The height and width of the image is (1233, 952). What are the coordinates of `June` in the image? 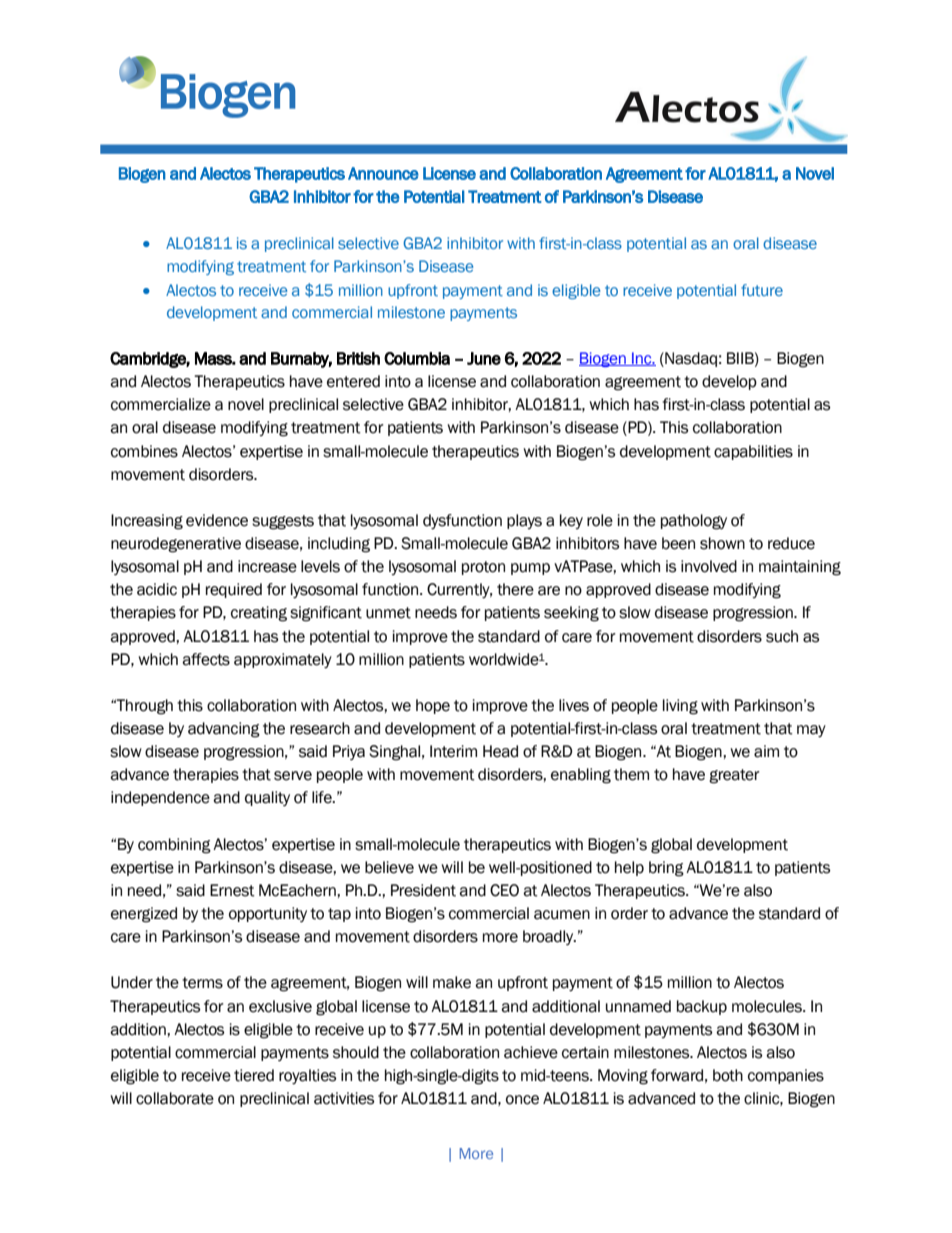 It's located at (484, 358).
